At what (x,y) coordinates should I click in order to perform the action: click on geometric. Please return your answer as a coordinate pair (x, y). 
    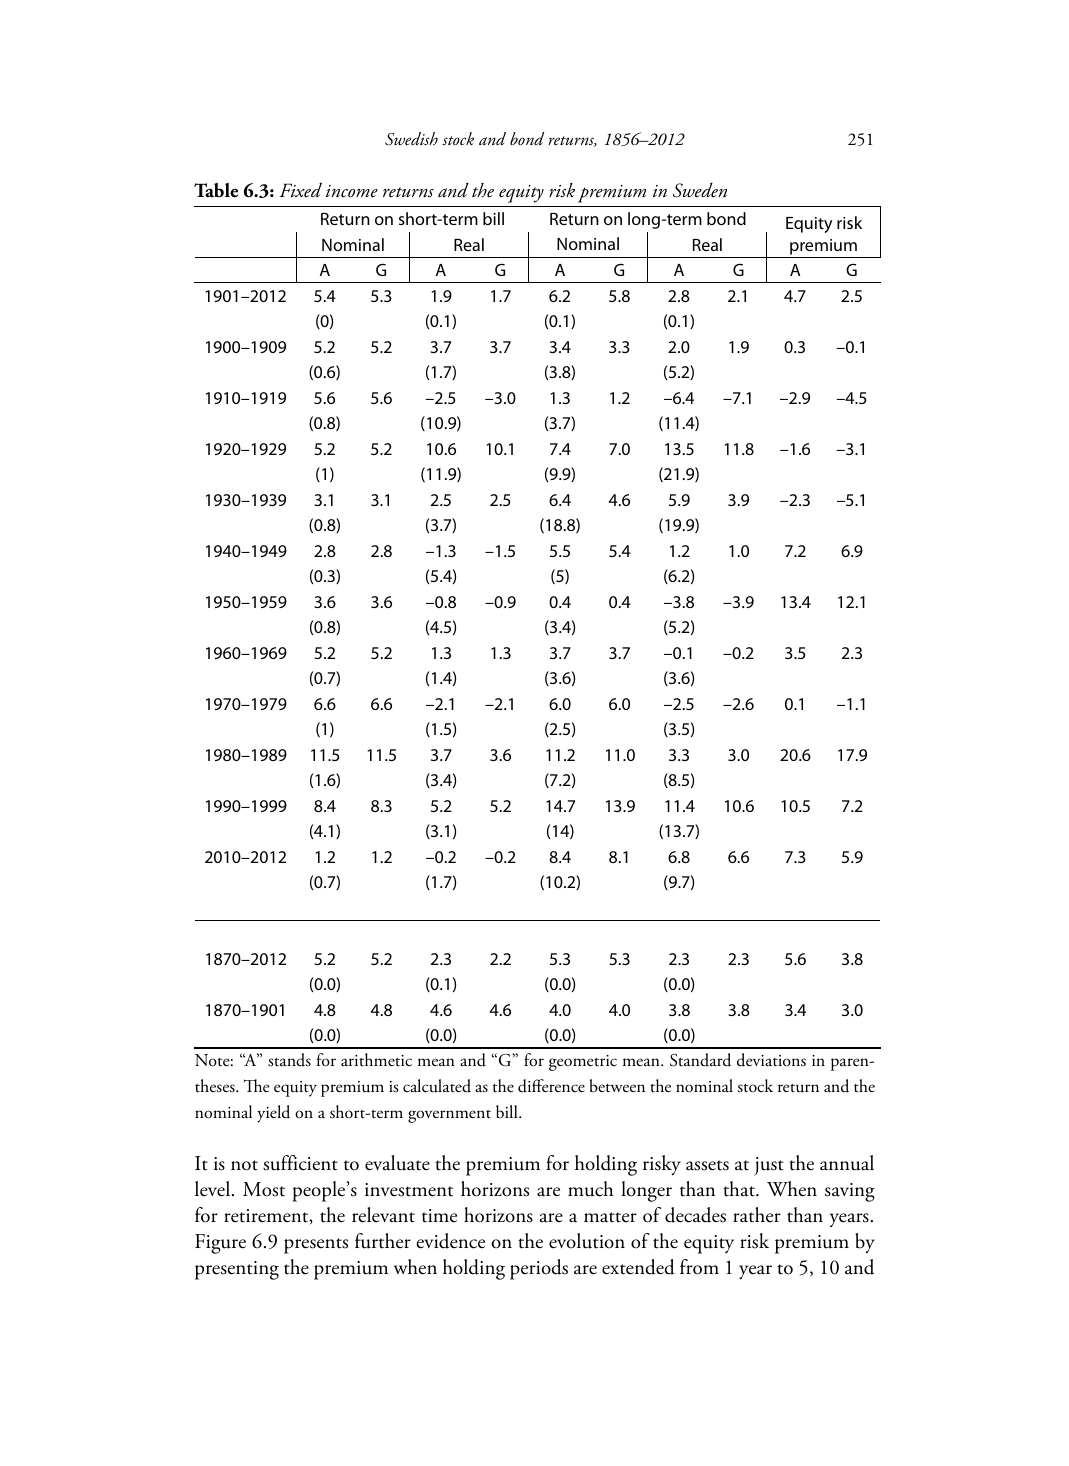
    Looking at the image, I should click on (583, 1063).
